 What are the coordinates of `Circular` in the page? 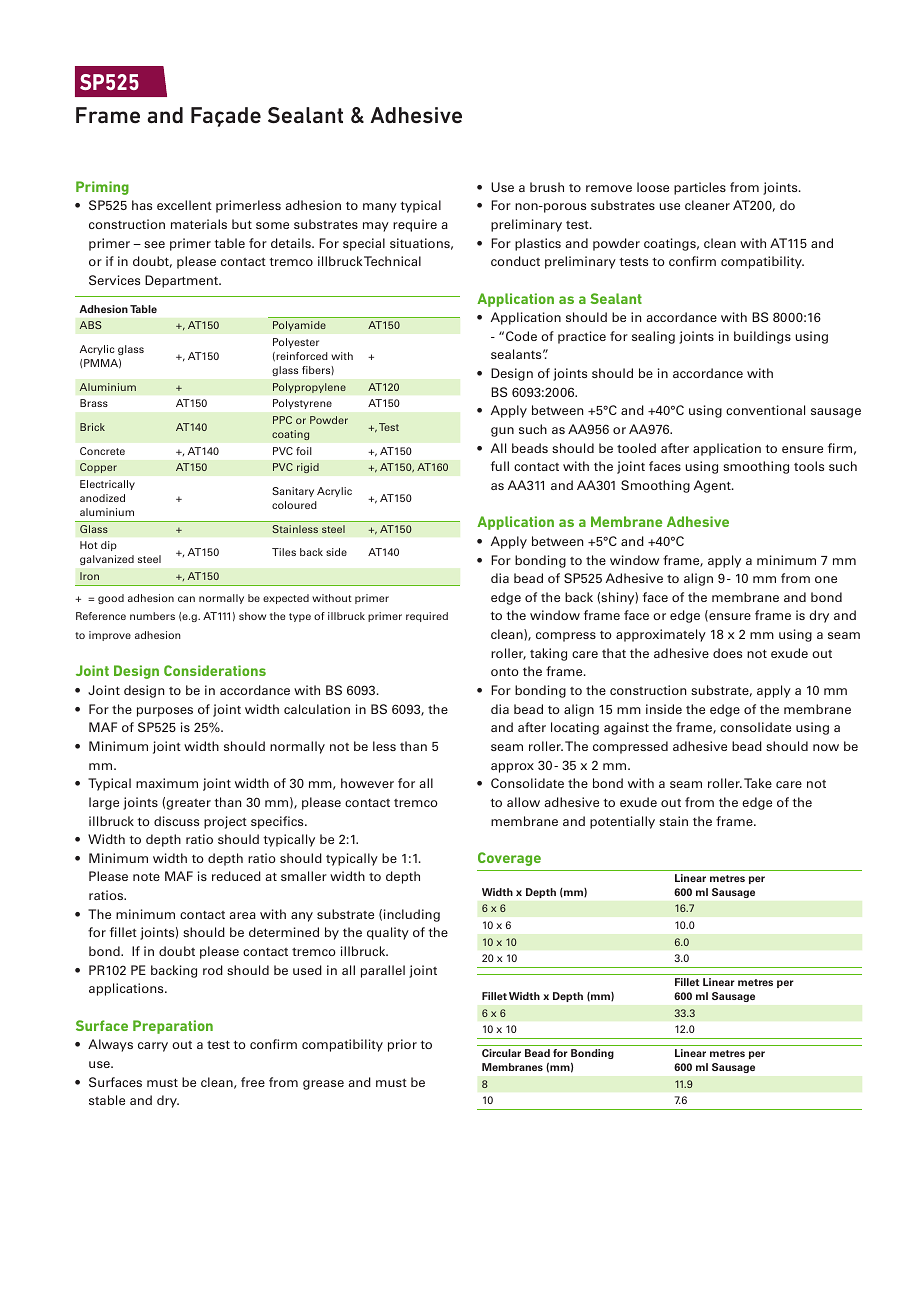 It's located at (501, 1053).
